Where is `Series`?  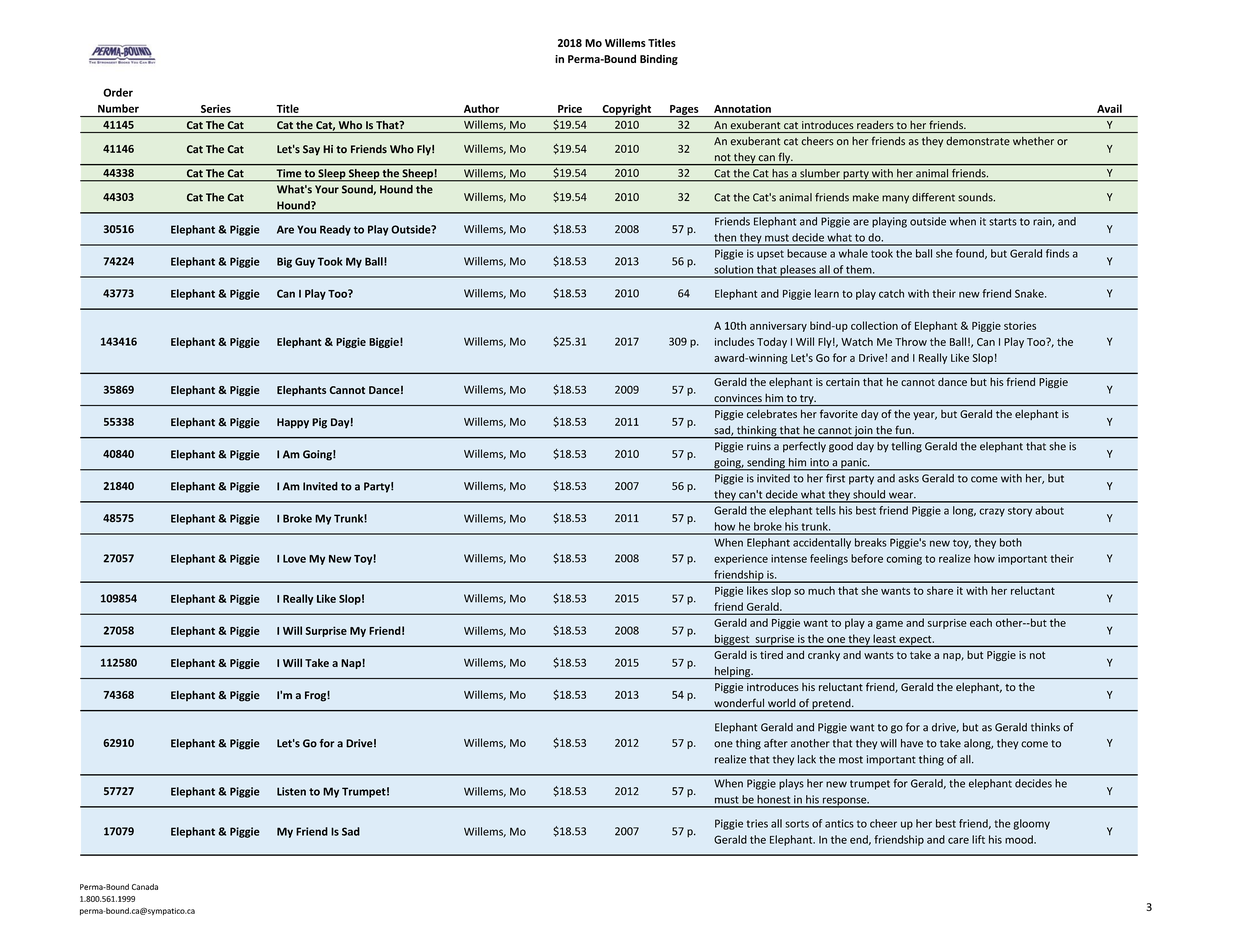 Series is located at coordinates (216, 108).
